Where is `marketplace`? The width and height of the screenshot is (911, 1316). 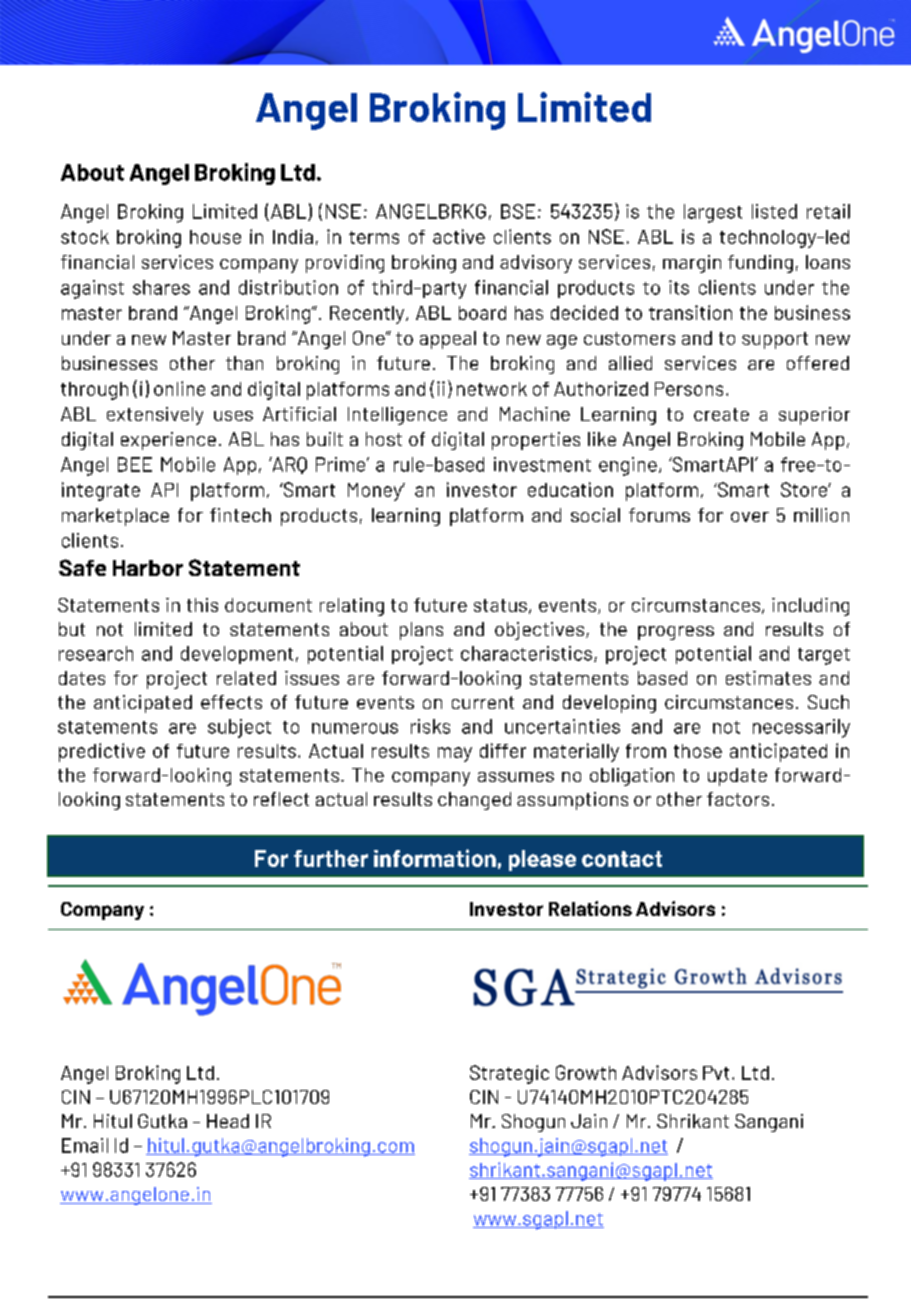 marketplace is located at coordinates (115, 517).
